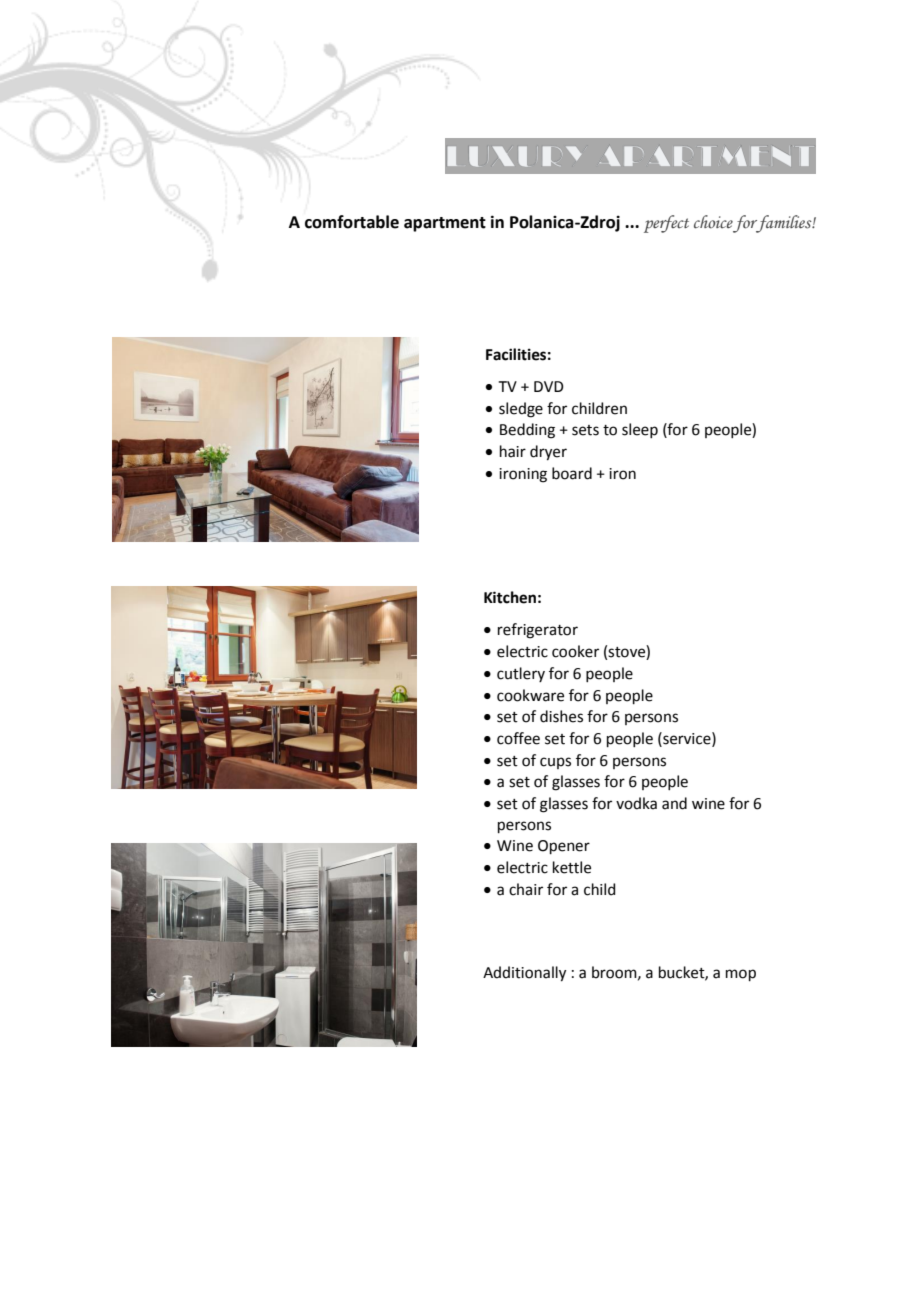 The width and height of the document is (924, 1308). Describe the element at coordinates (524, 974) in the document. I see `Additionally` at that location.
